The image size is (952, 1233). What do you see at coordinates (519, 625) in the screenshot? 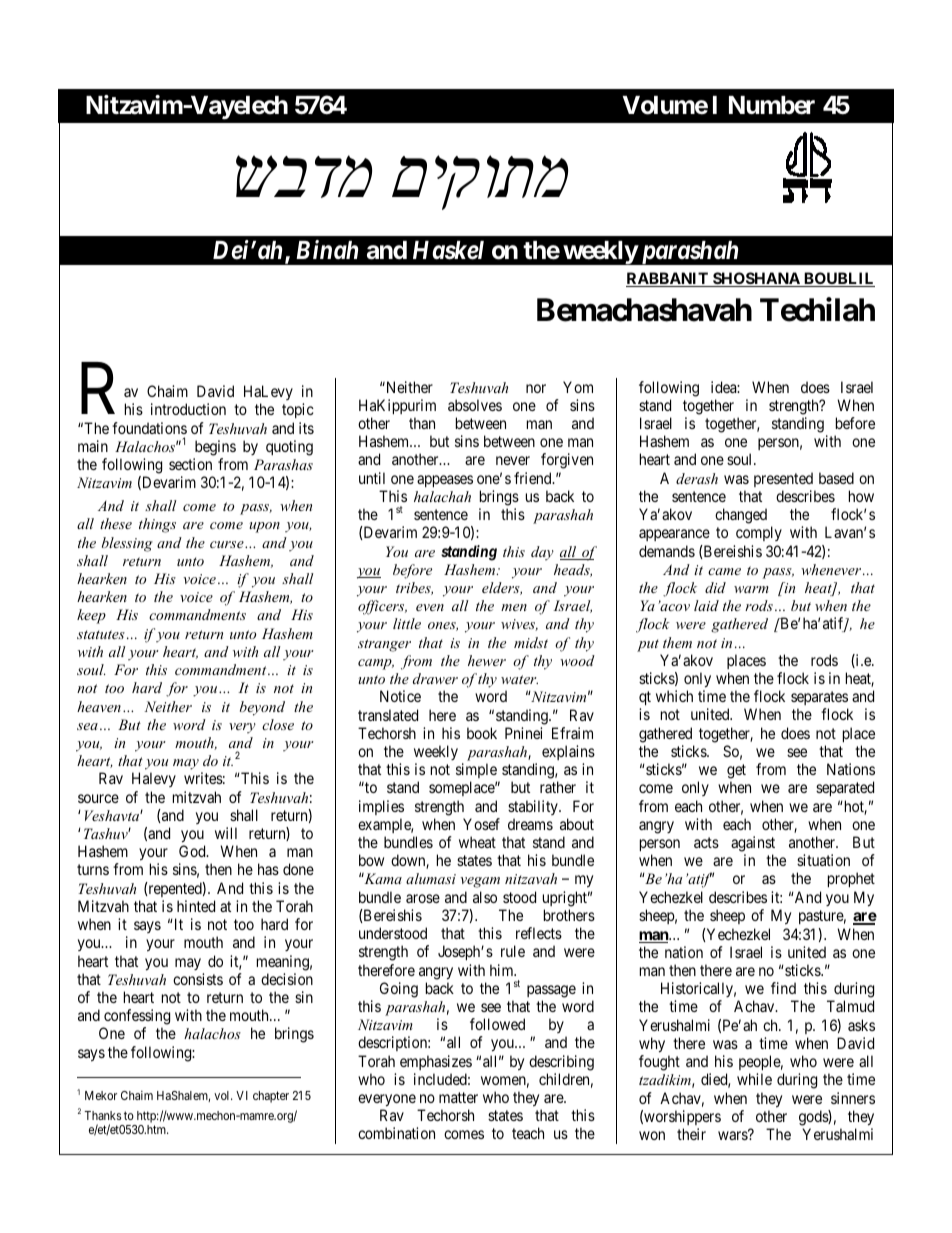
I see `wives` at bounding box center [519, 625].
